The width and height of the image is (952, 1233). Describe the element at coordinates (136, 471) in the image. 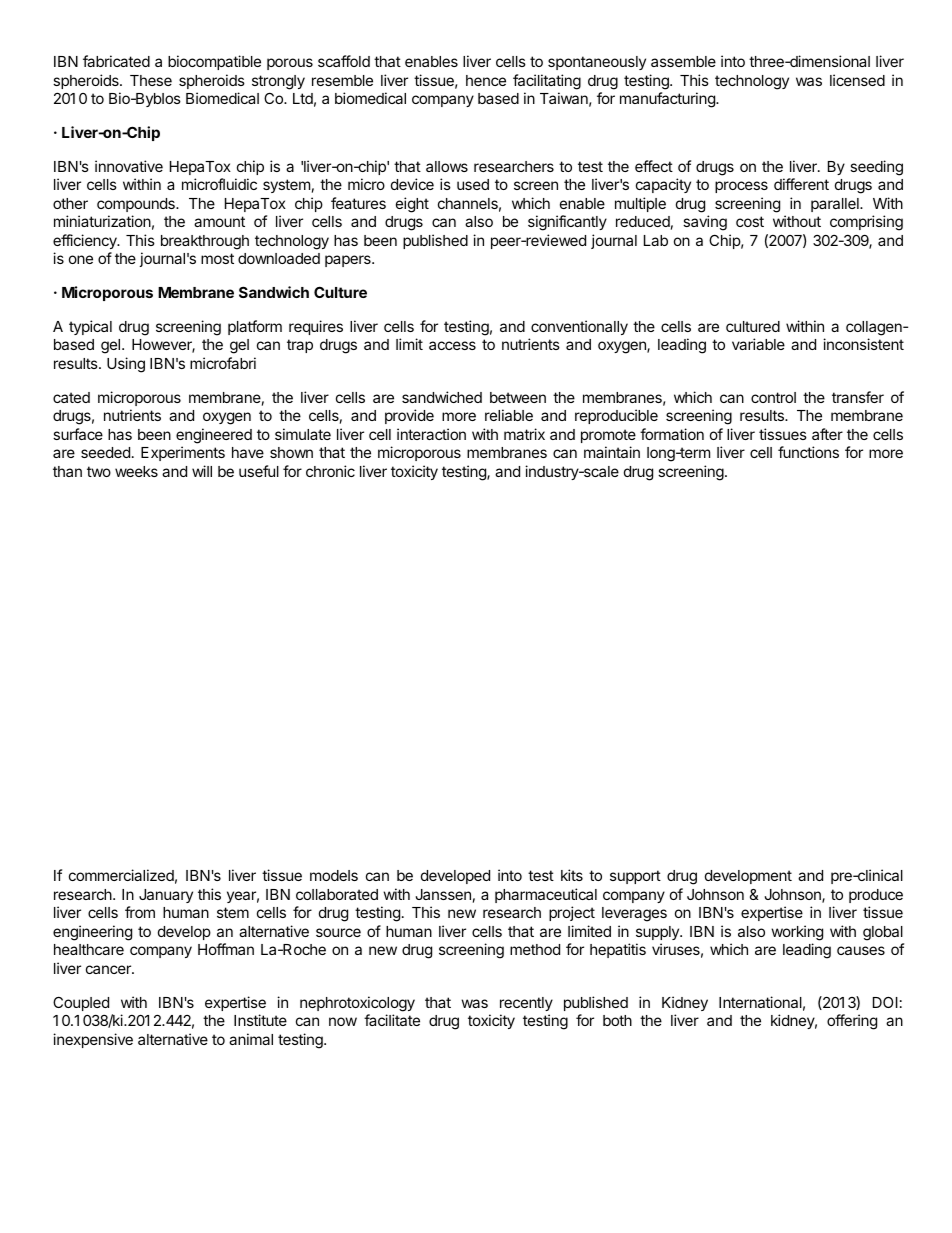

I see `weeks` at that location.
